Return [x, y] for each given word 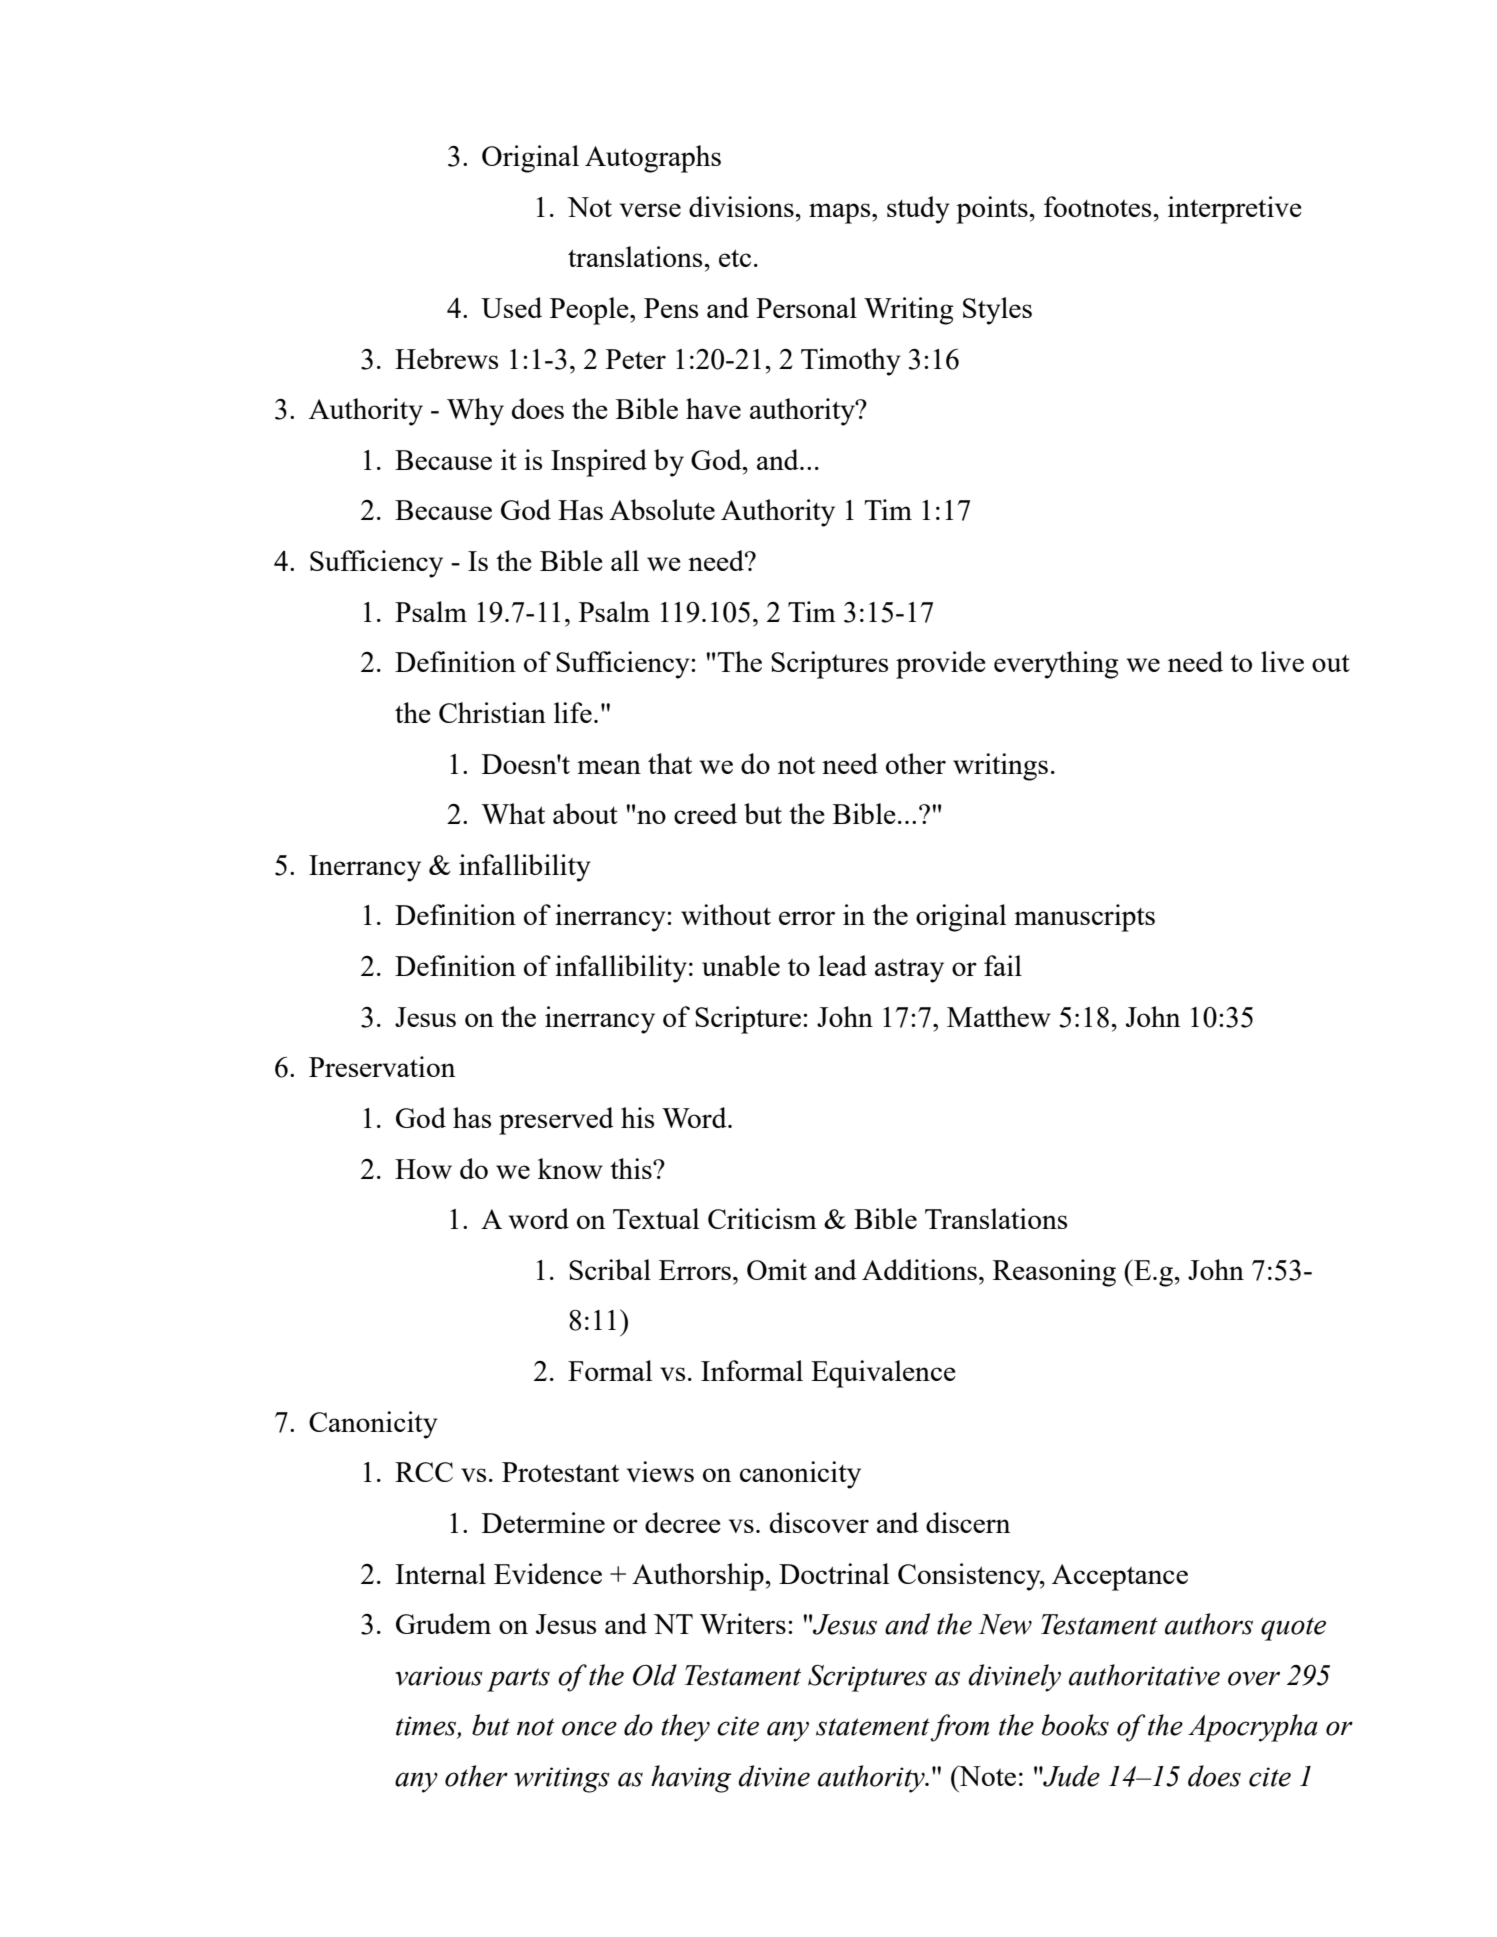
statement [873, 1727]
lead [843, 965]
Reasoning [1054, 1273]
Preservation [382, 1066]
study [918, 210]
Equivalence [883, 1374]
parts [518, 1680]
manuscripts [1084, 918]
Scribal [610, 1269]
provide [941, 665]
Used [511, 307]
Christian [492, 712]
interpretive [1235, 210]
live [1282, 661]
